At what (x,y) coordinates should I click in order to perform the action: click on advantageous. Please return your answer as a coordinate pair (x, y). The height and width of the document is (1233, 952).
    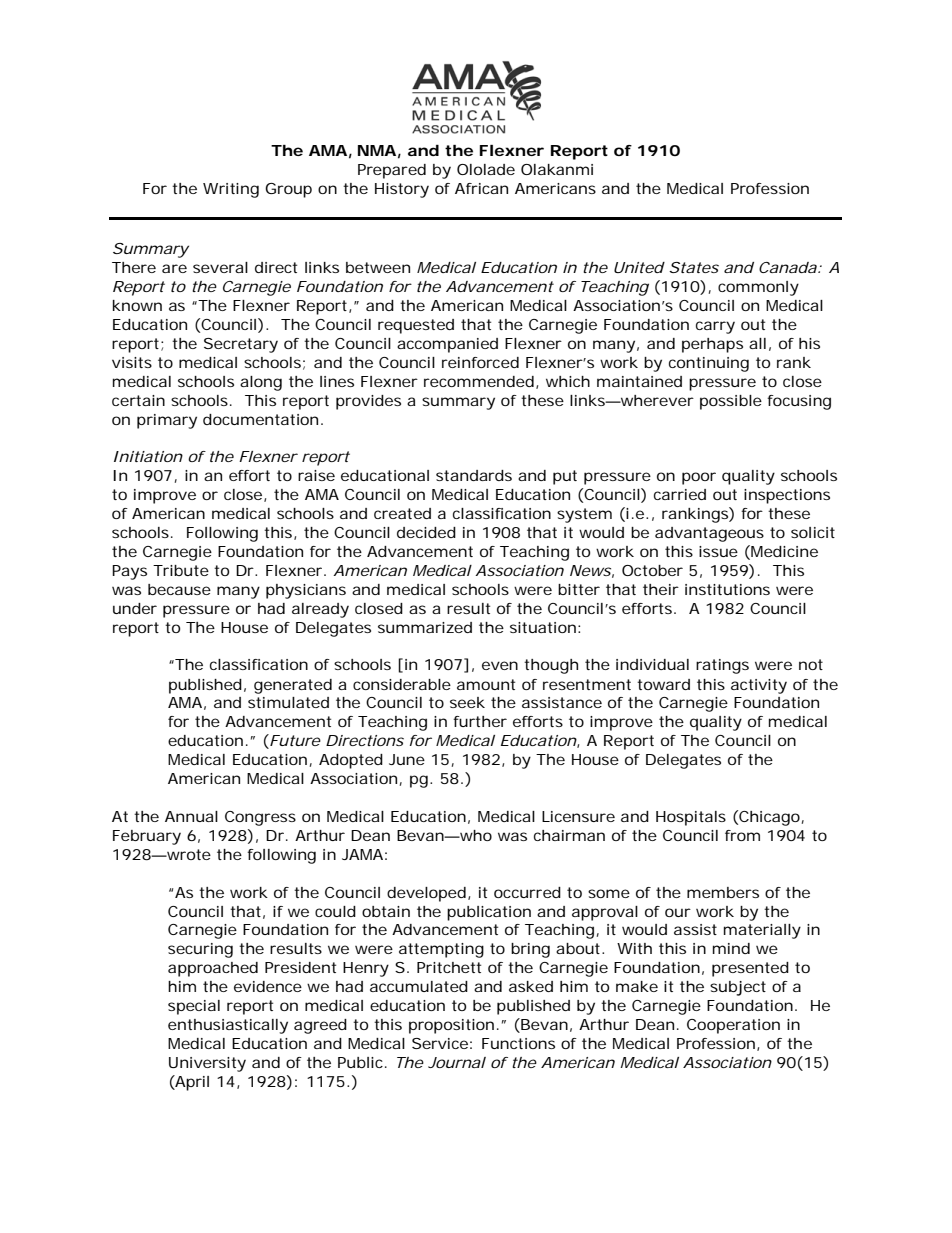
    Looking at the image, I should click on (709, 534).
